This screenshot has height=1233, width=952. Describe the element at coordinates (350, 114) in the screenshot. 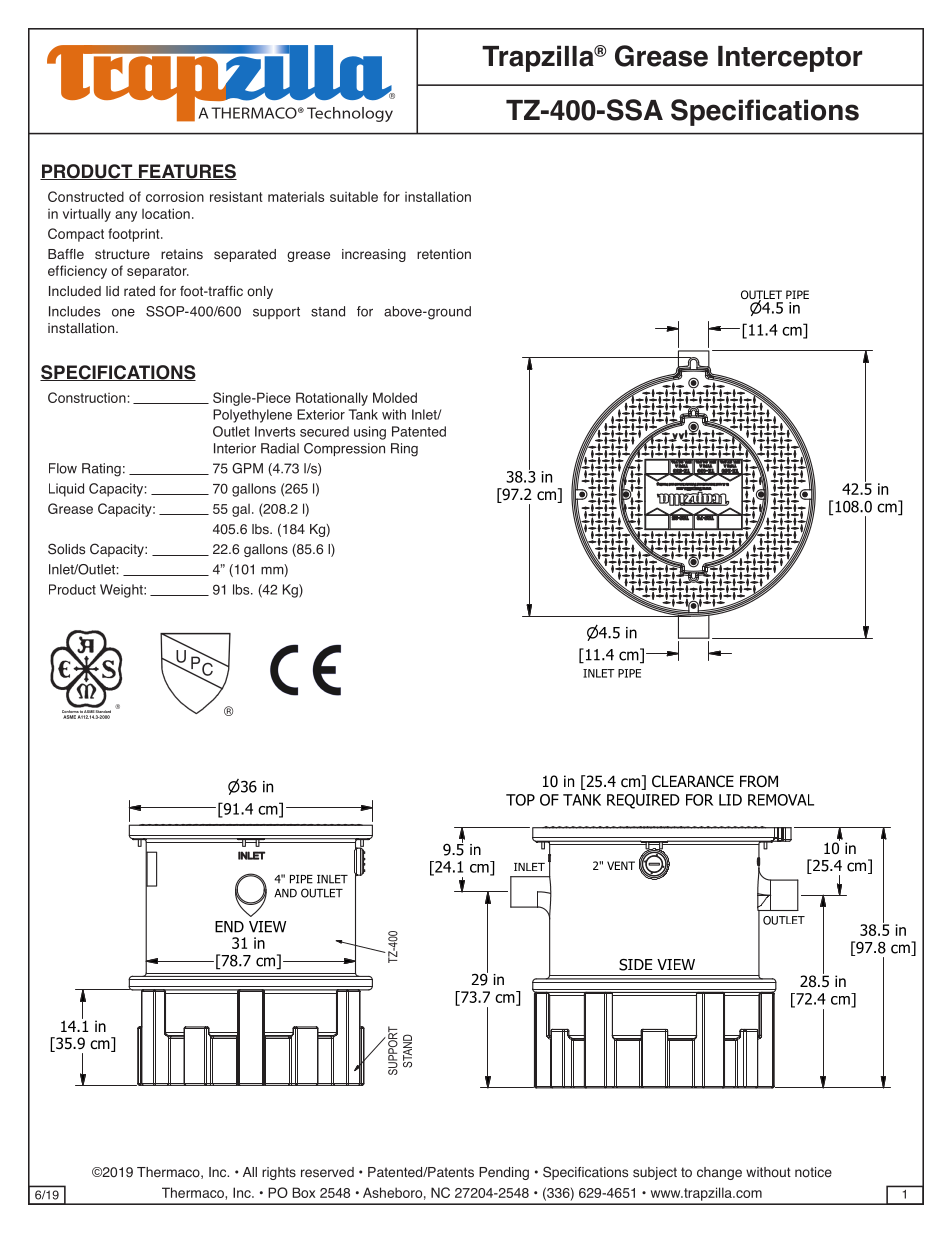

I see `Technology` at that location.
